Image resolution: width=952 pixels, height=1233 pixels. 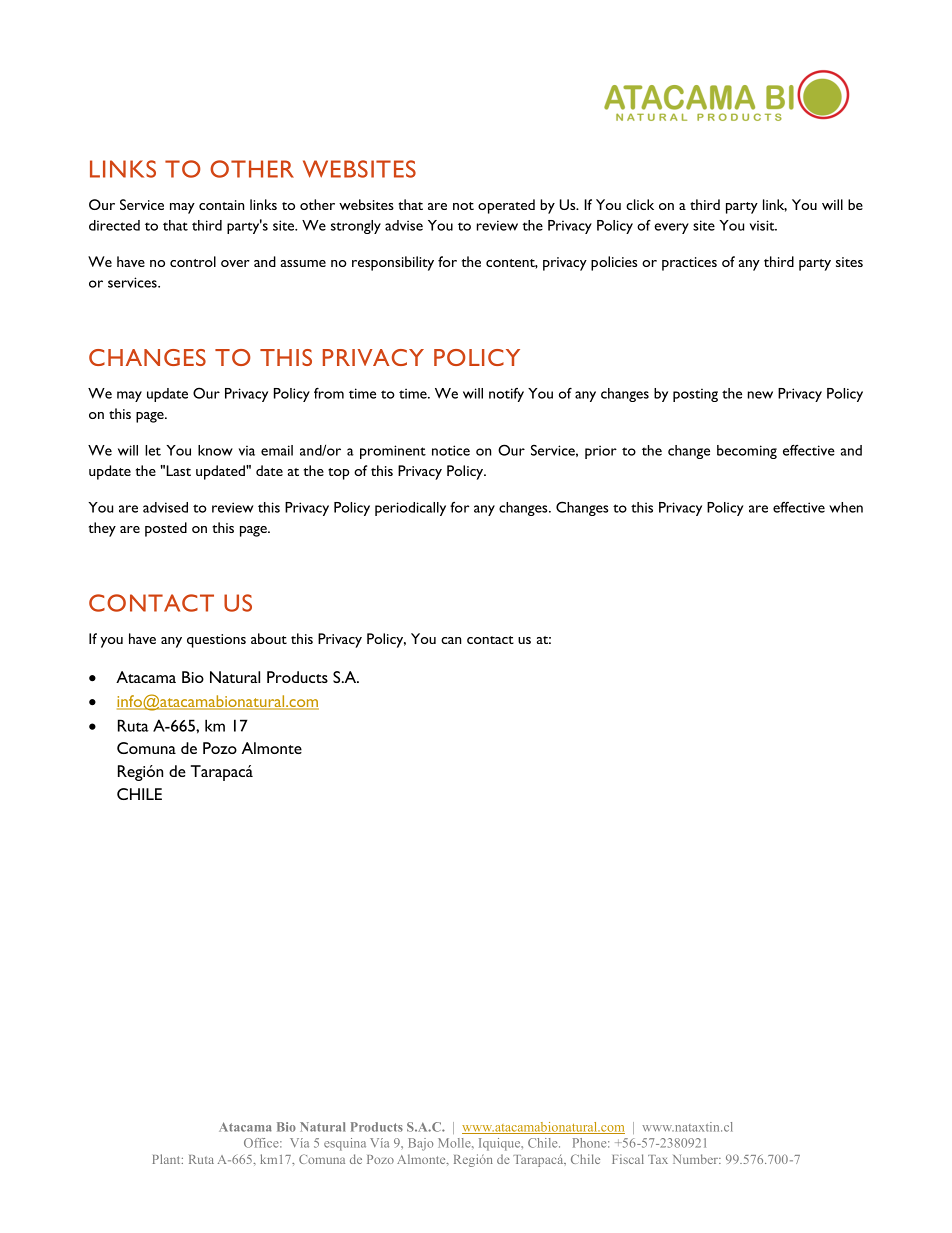 What do you see at coordinates (193, 261) in the screenshot?
I see `control` at bounding box center [193, 261].
